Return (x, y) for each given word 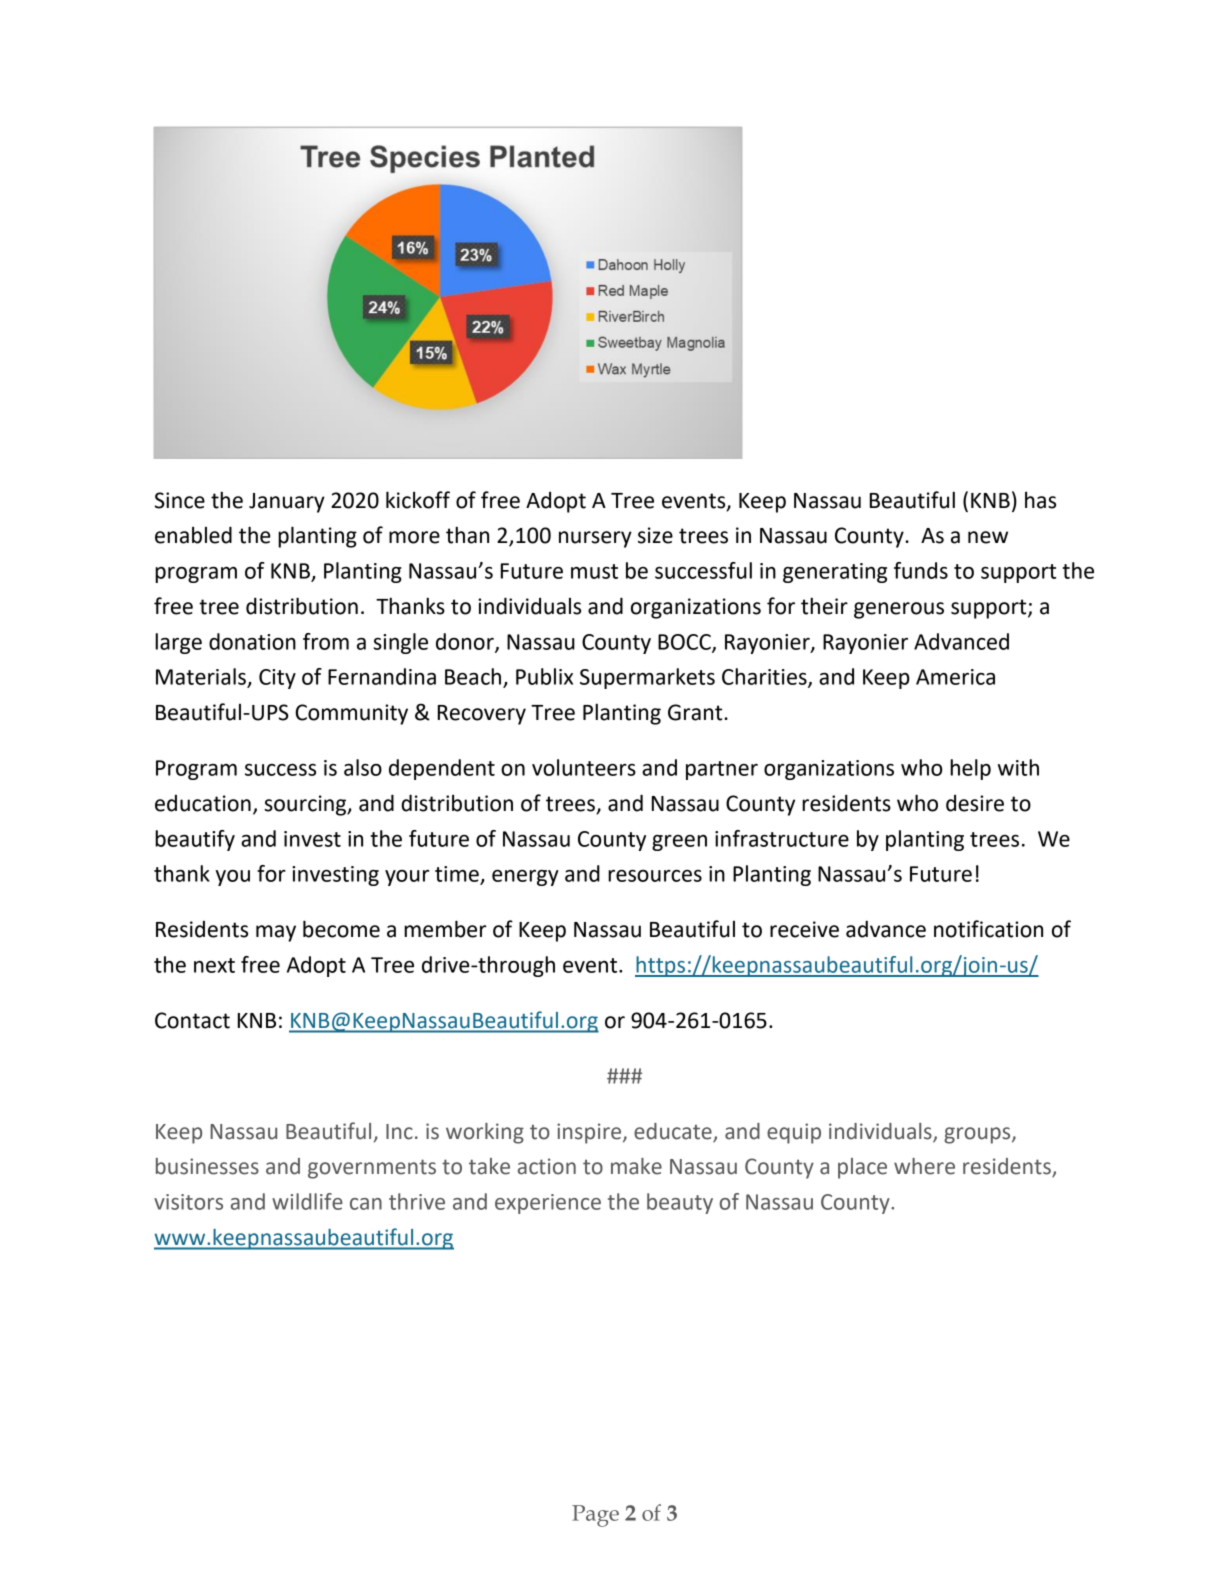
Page (595, 1516)
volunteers (584, 767)
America (955, 677)
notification (988, 929)
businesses (207, 1166)
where (924, 1166)
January (287, 503)
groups (978, 1135)
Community (351, 714)
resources (655, 876)
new (988, 537)
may (276, 933)
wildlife (307, 1201)
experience (548, 1204)
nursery (595, 539)
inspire (590, 1133)
